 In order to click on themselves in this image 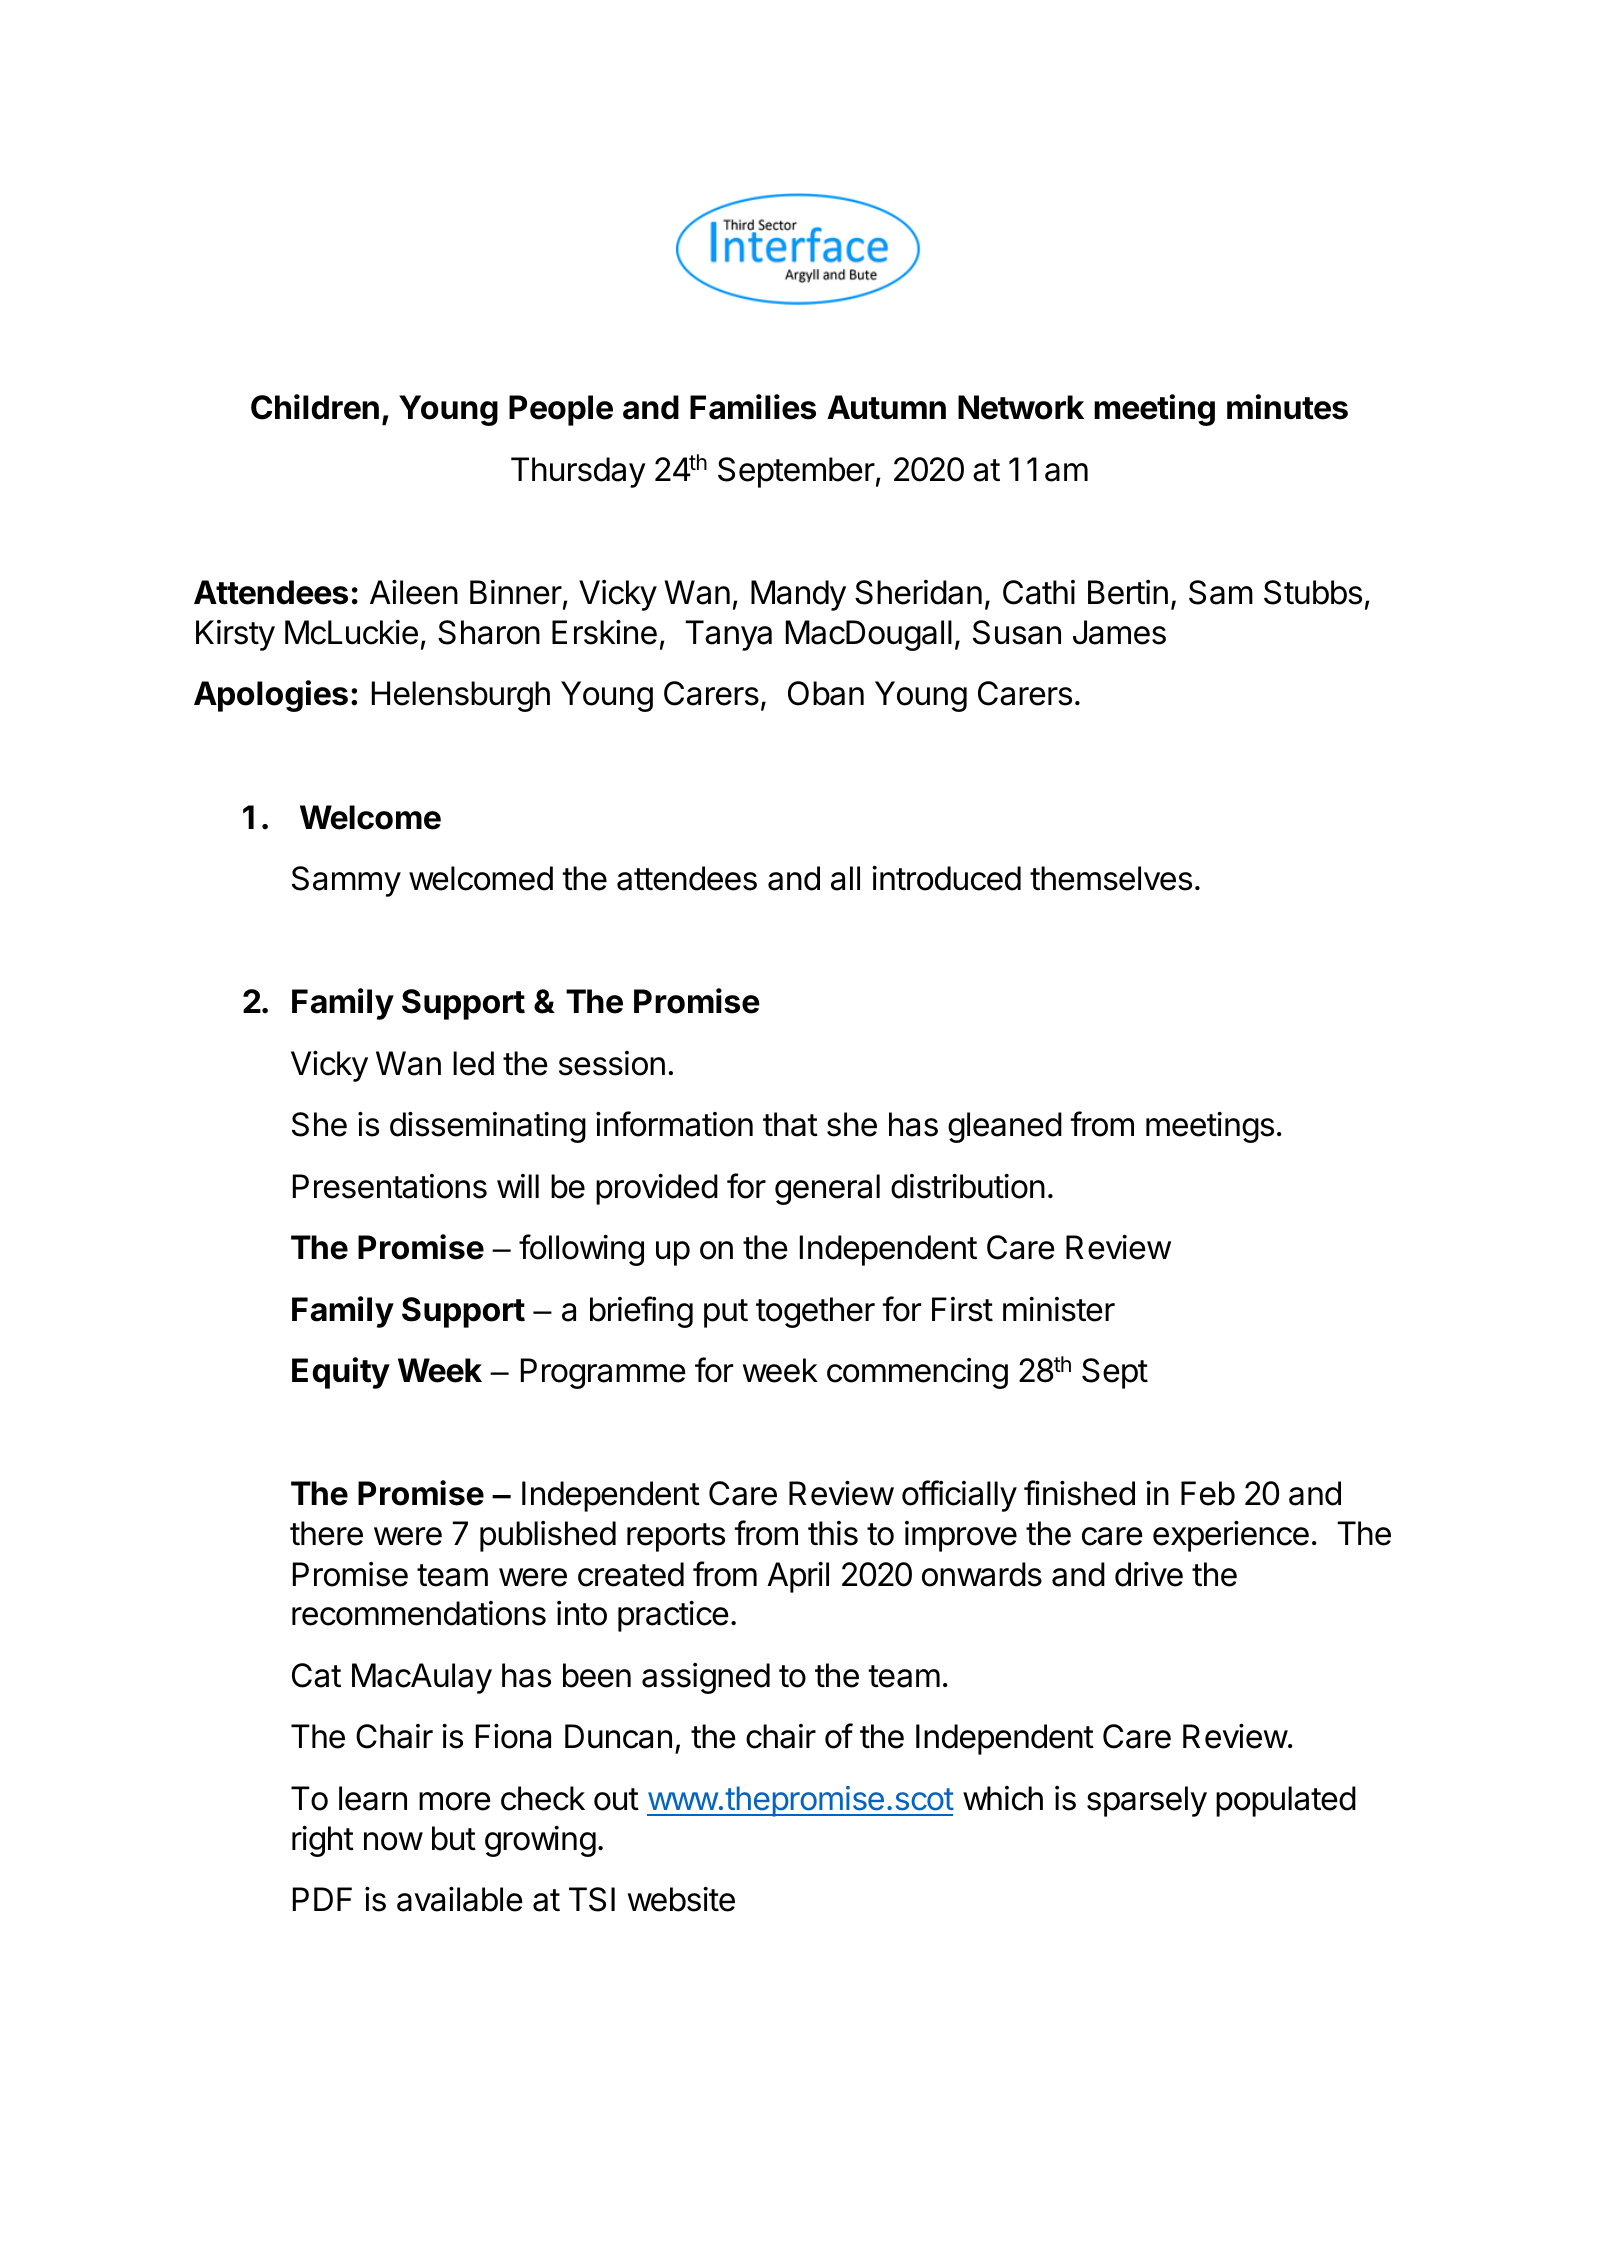, I will do `click(1111, 878)`.
